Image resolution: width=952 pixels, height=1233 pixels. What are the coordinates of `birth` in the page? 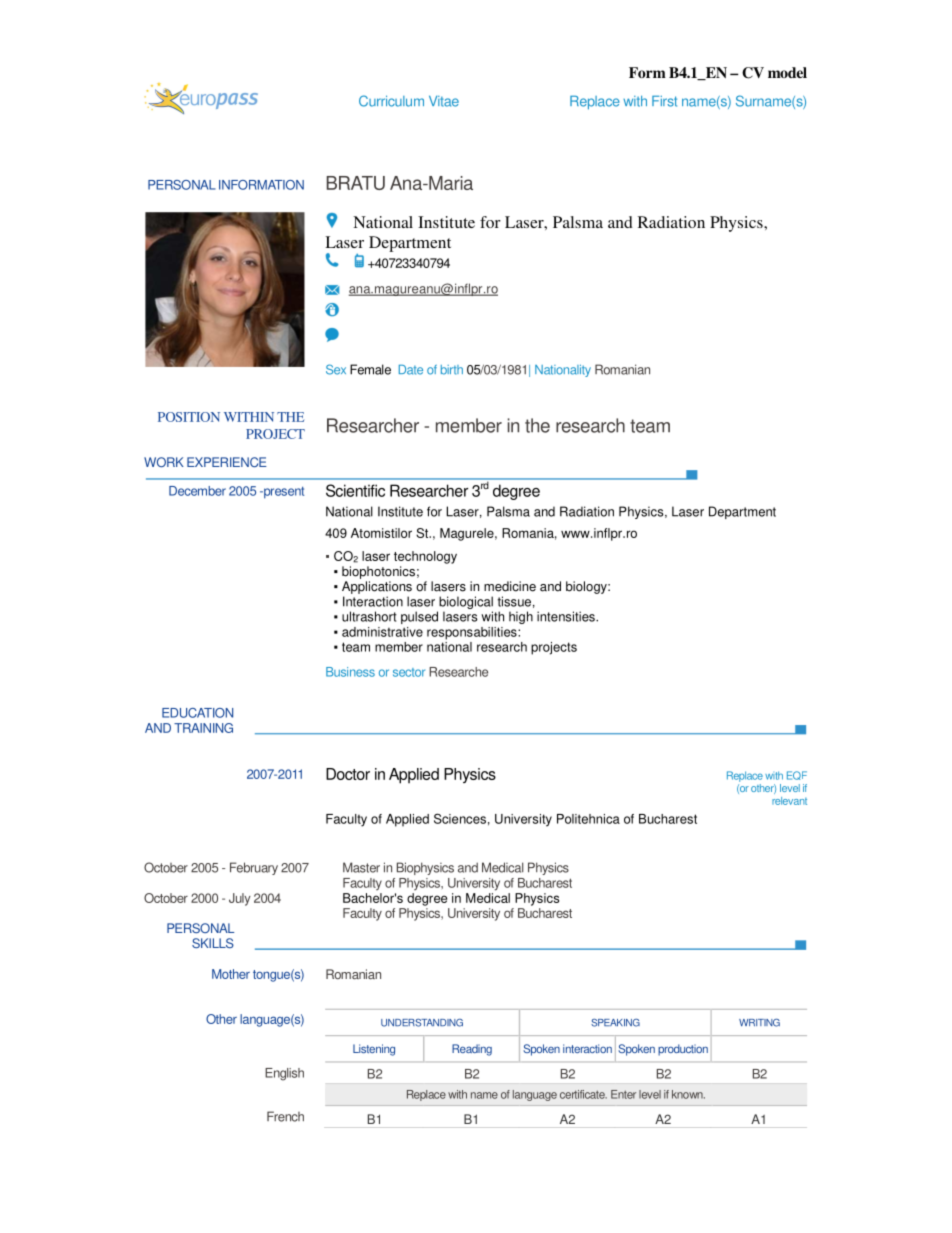 It's located at (452, 370).
